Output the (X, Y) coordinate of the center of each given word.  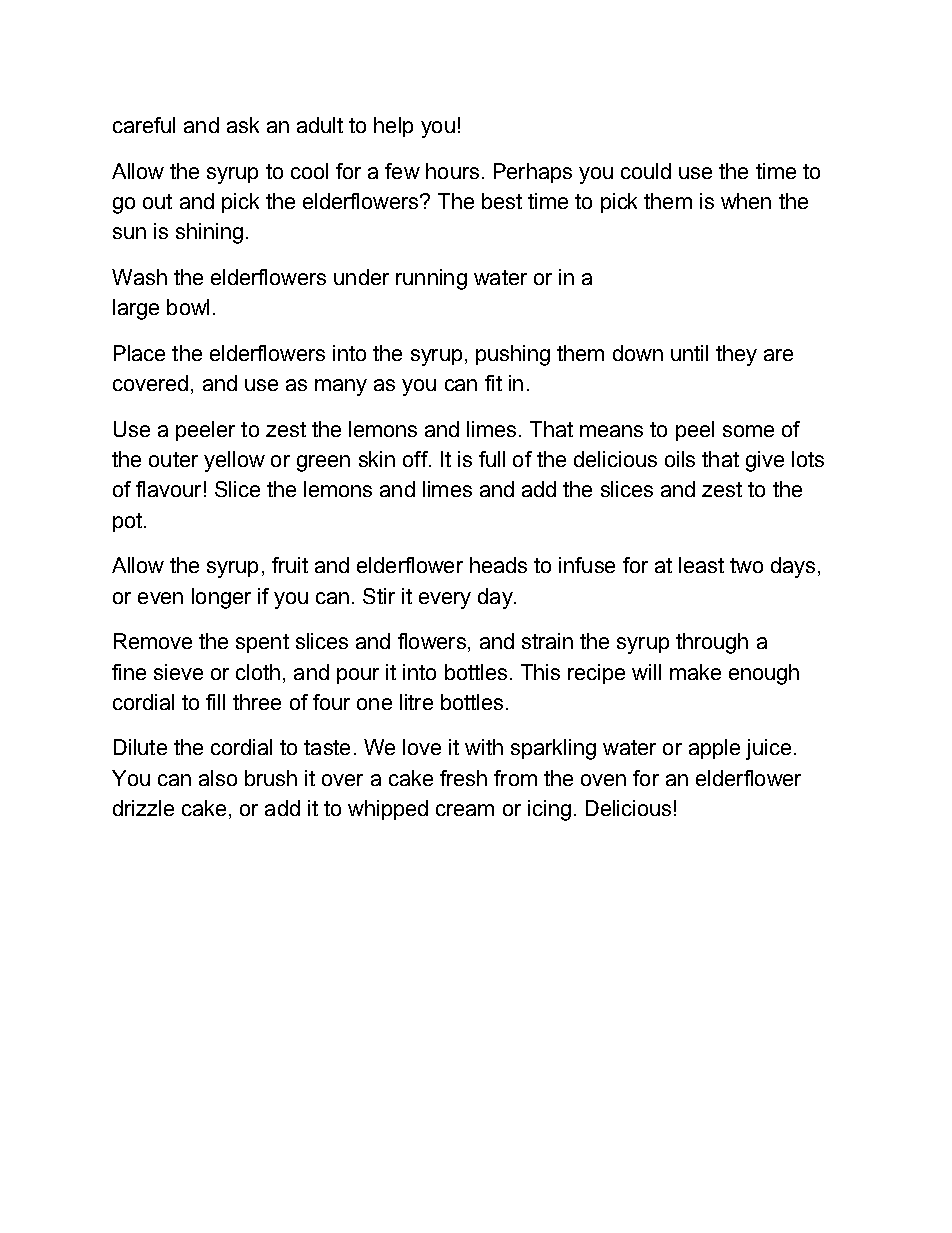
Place (139, 353)
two (746, 565)
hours (452, 171)
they (736, 355)
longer (221, 598)
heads (498, 565)
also (218, 778)
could (646, 171)
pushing (513, 355)
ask (243, 125)
